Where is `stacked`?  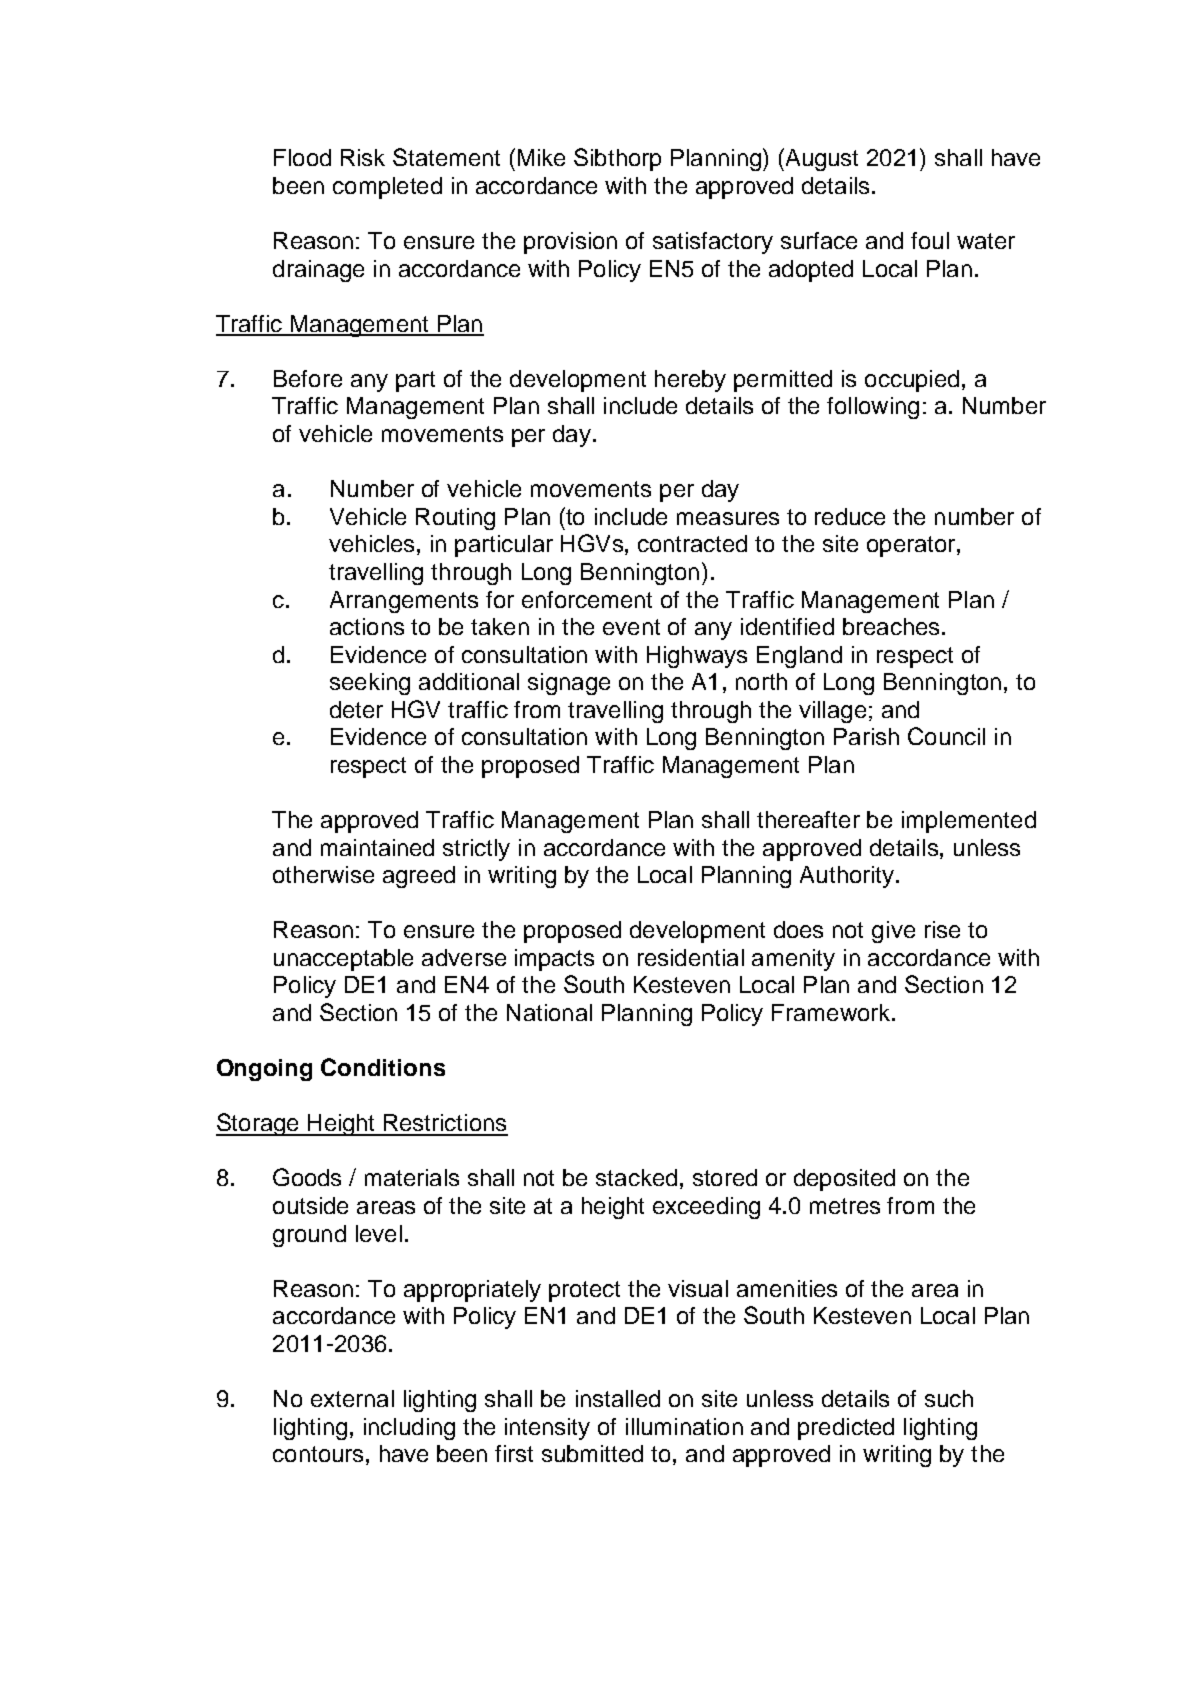 stacked is located at coordinates (636, 1177).
